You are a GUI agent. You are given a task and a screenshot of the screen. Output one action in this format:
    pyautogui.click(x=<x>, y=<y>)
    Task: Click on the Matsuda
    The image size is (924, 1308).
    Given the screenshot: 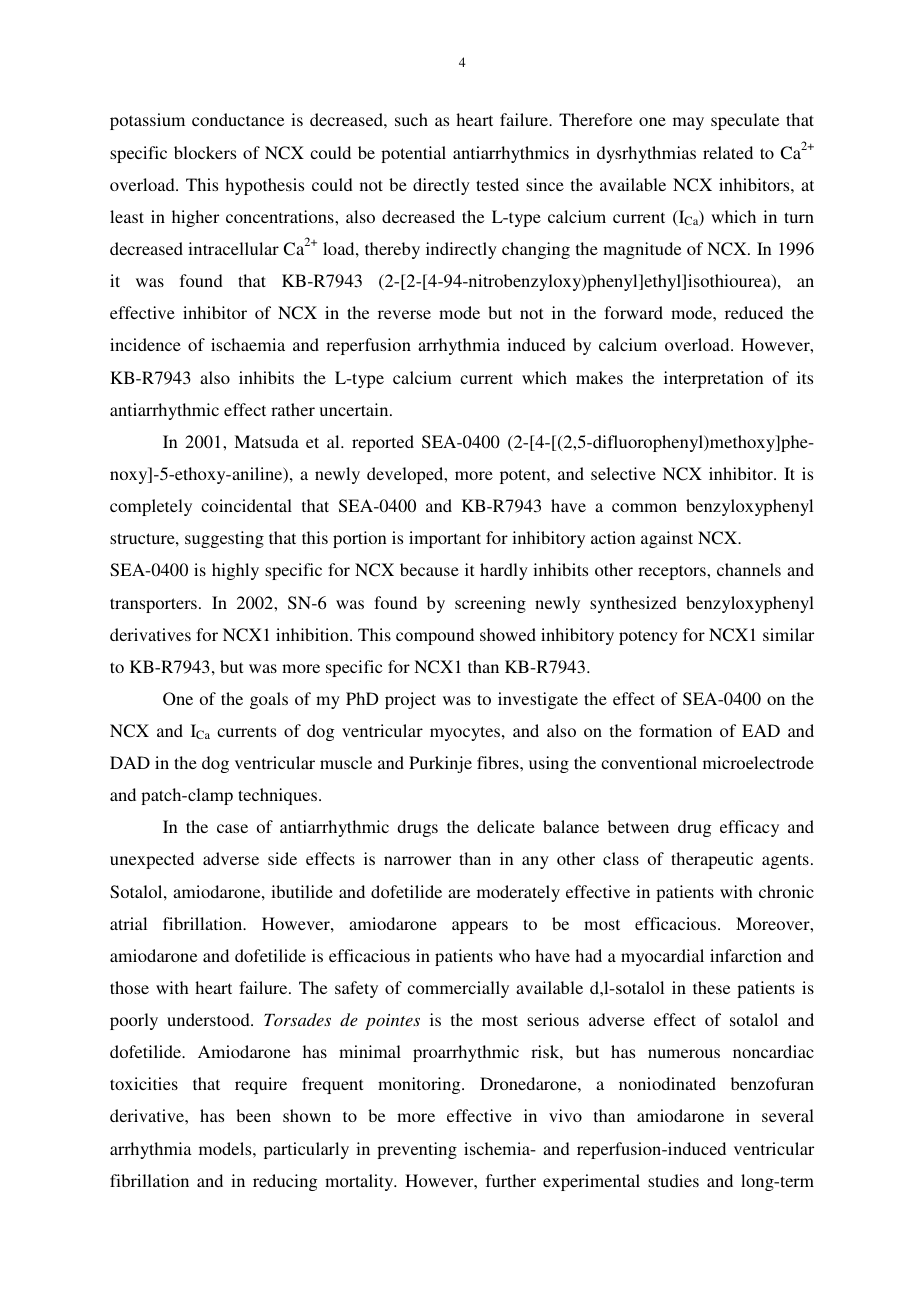 What is the action you would take?
    pyautogui.click(x=266, y=441)
